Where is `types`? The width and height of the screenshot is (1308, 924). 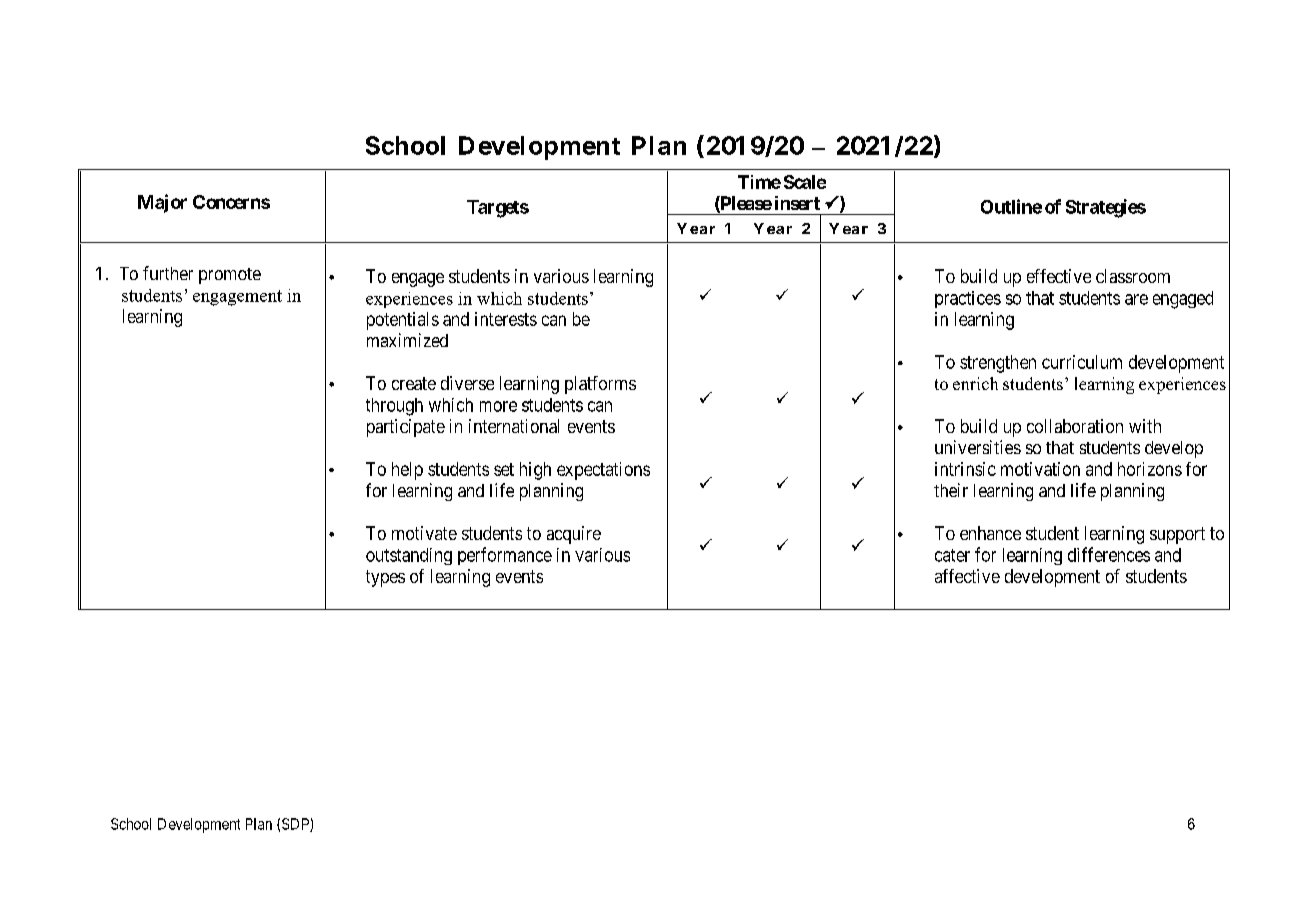
types is located at coordinates (385, 578).
